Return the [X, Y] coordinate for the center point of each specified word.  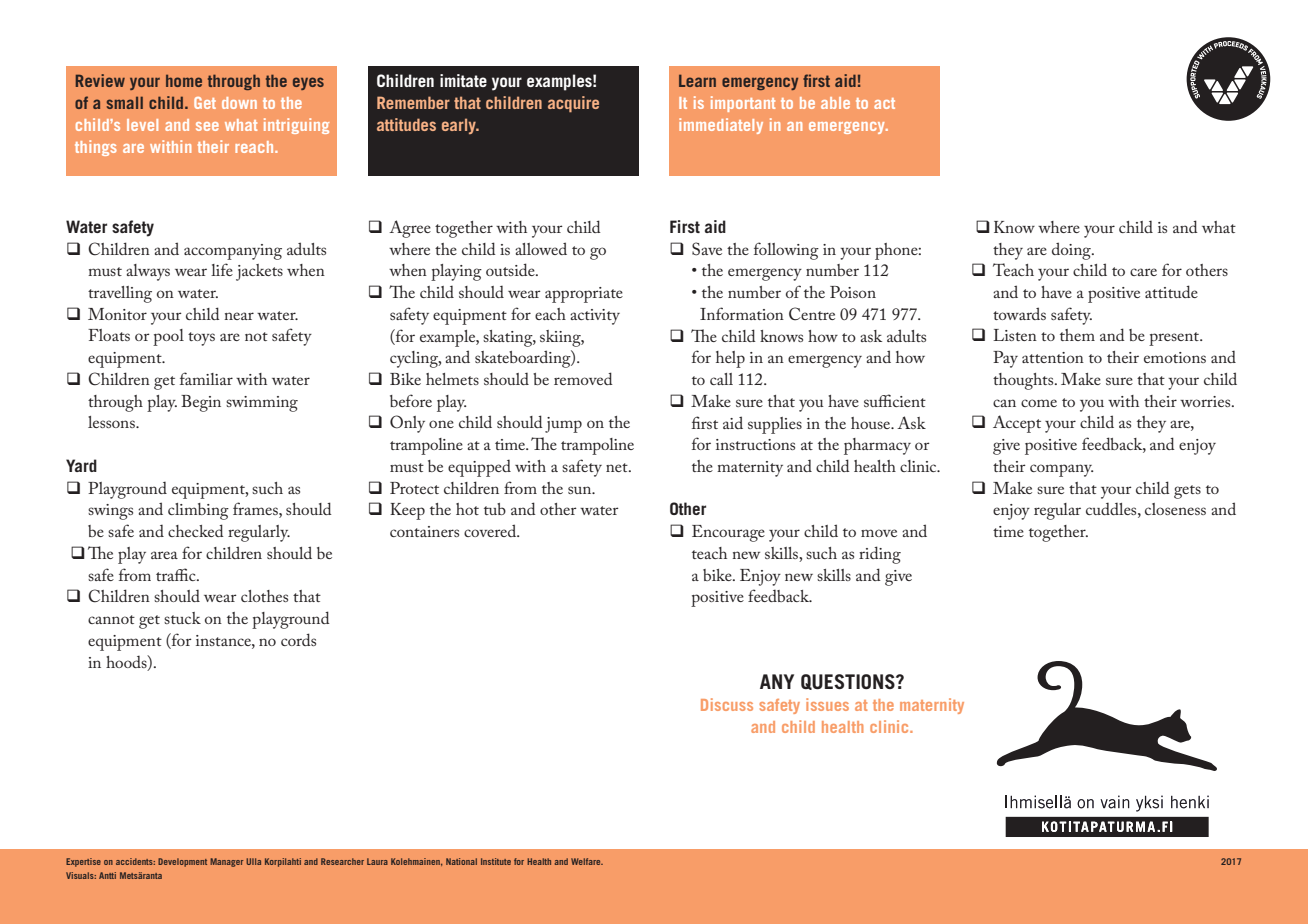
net [618, 467]
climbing [198, 511]
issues [827, 704]
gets [1187, 492]
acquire [573, 104]
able [835, 103]
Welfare [587, 861]
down [239, 103]
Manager [226, 862]
